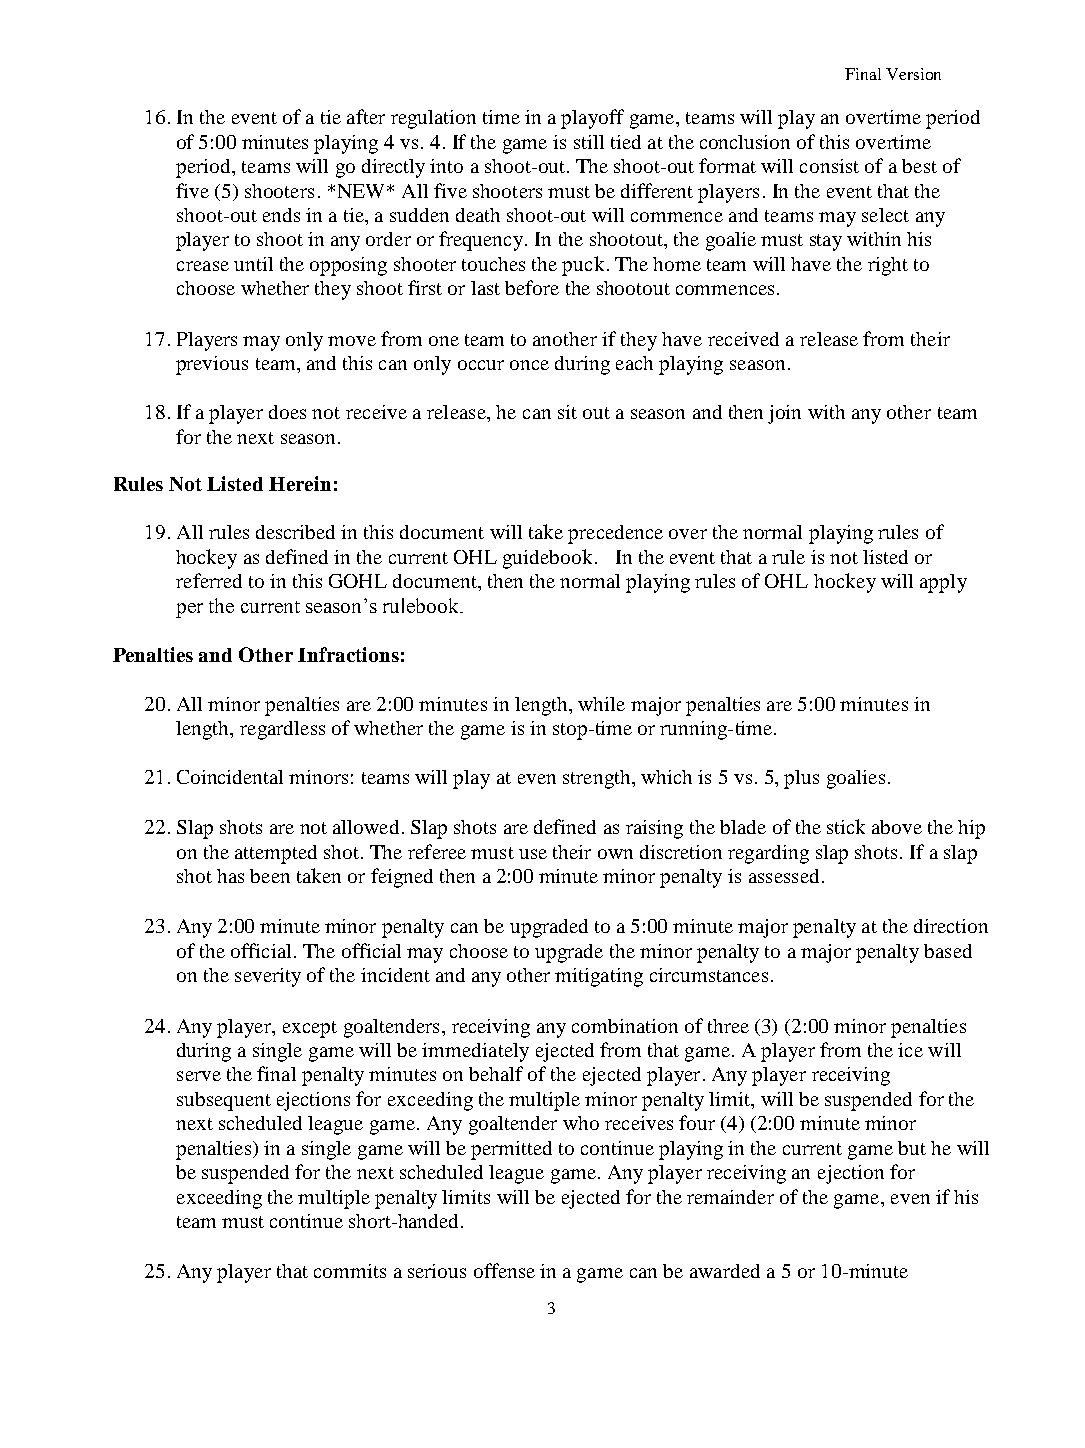 This image has width=1085, height=1448. I want to click on after, so click(366, 116).
